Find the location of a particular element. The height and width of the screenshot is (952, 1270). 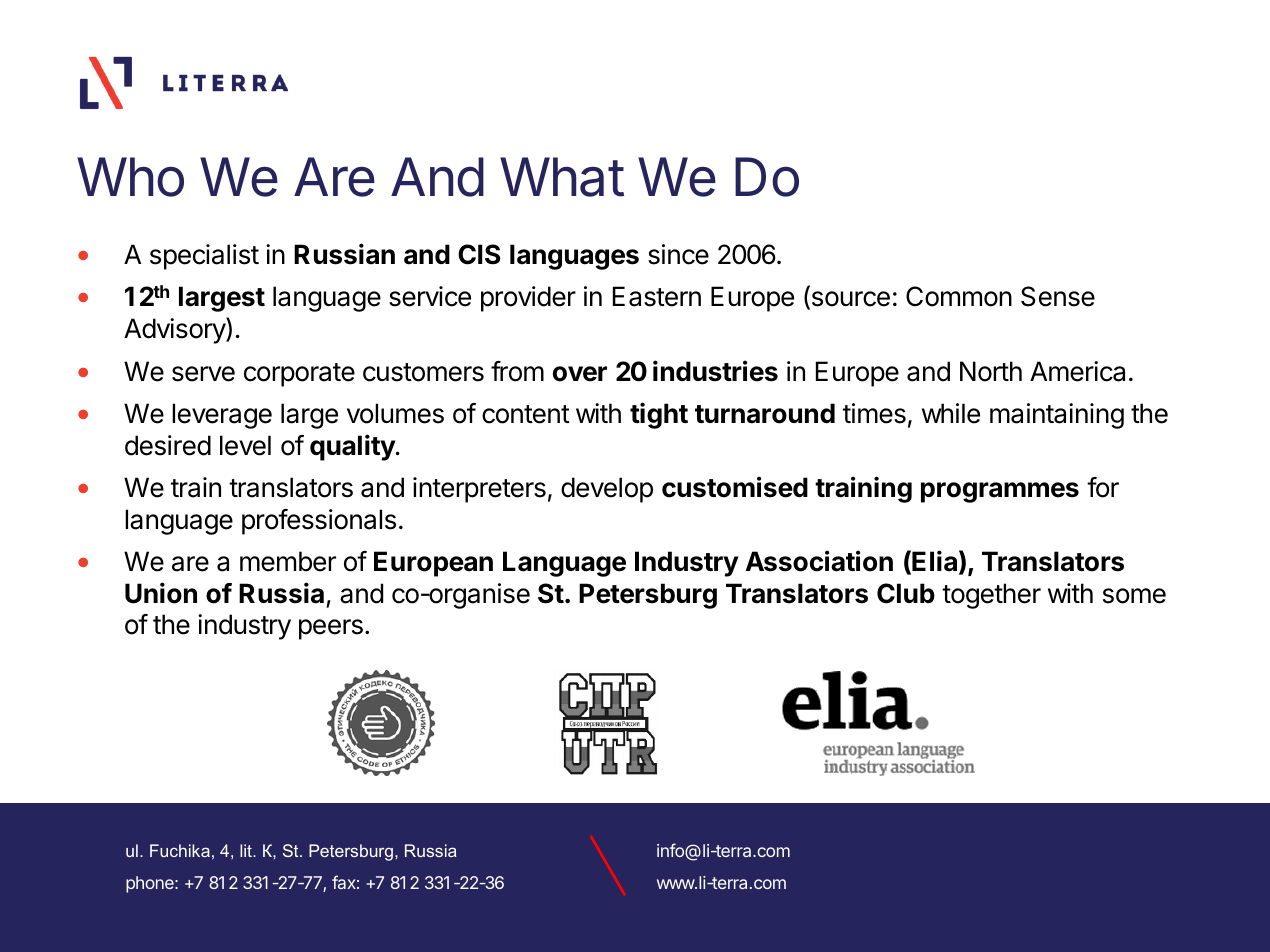

tight is located at coordinates (659, 415).
